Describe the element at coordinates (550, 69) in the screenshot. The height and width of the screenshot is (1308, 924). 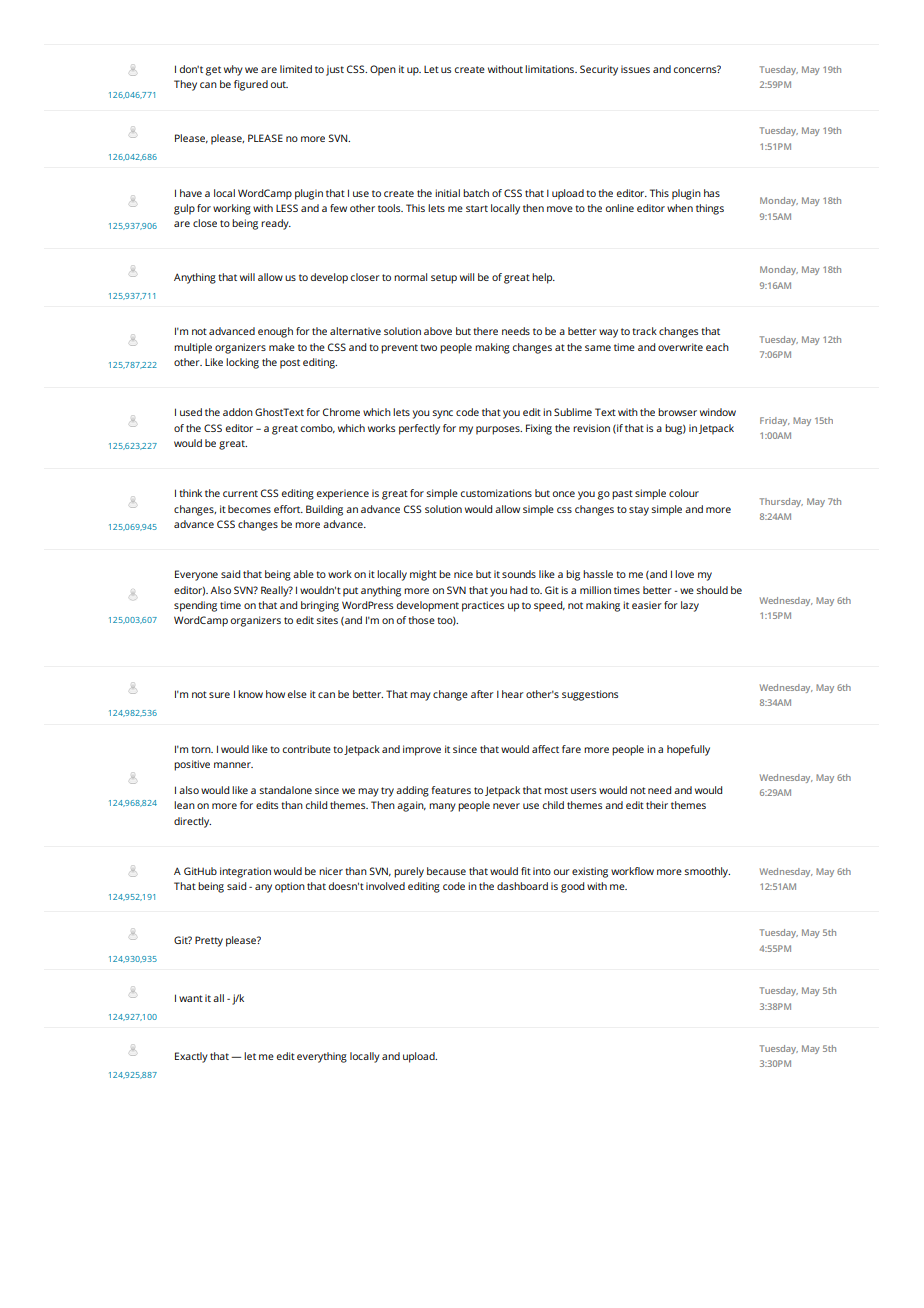
I see `limitations` at that location.
